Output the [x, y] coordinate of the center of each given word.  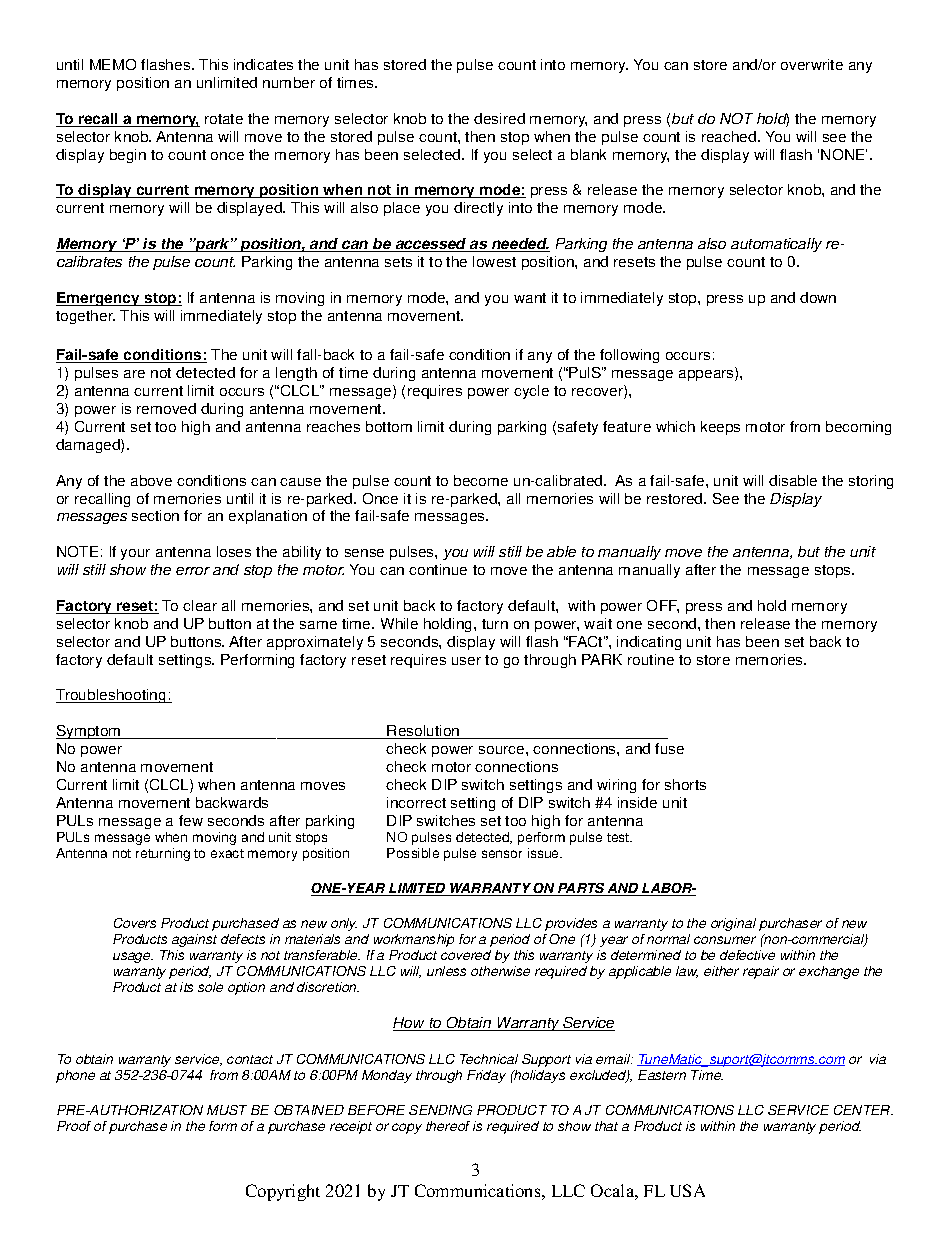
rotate [224, 119]
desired [499, 118]
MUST [227, 1110]
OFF [663, 606]
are [134, 374]
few [191, 820]
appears [707, 375]
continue [438, 569]
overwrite [812, 64]
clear [200, 605]
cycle [531, 392]
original [733, 924]
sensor [502, 854]
